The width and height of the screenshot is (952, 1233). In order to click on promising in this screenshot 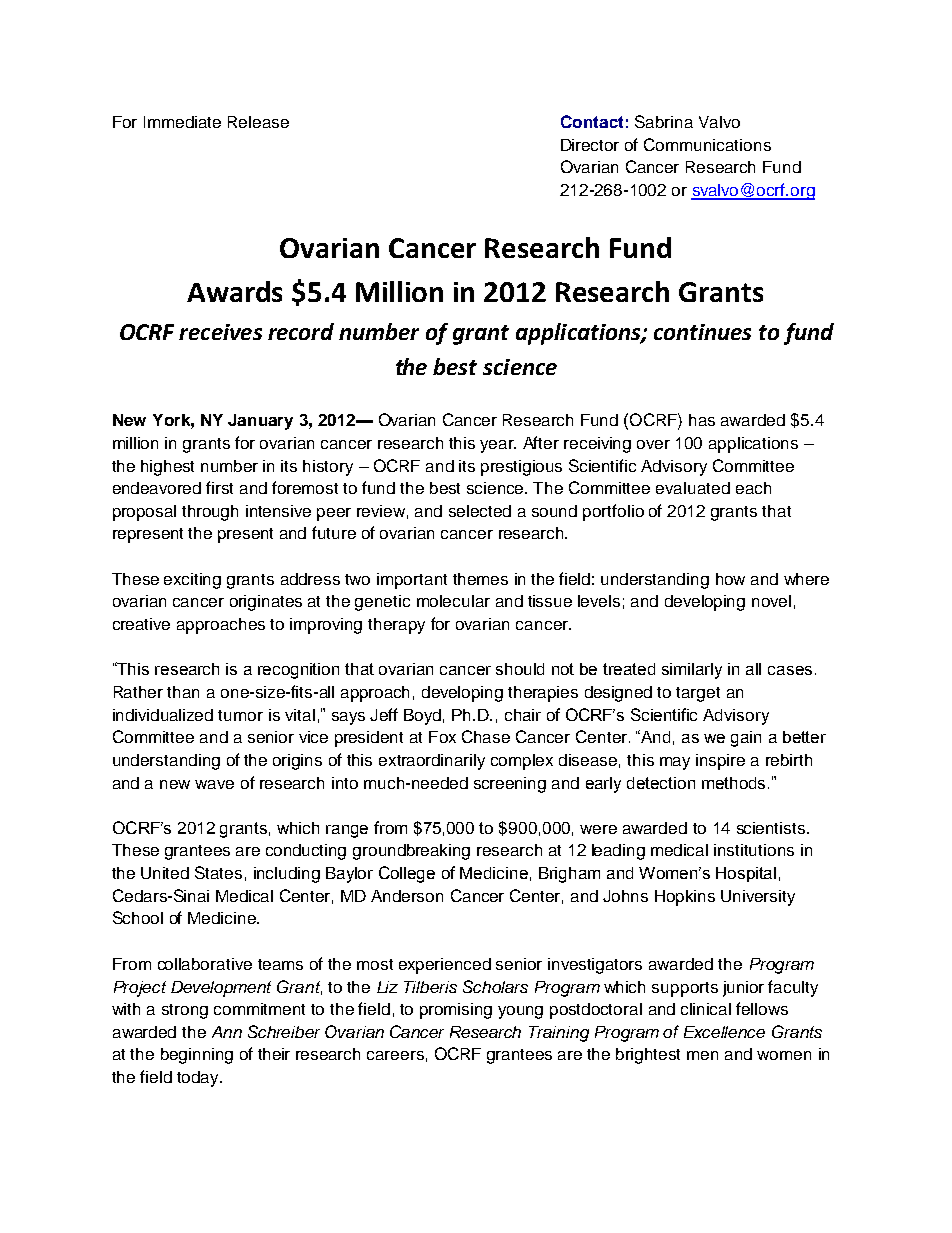, I will do `click(456, 1011)`.
